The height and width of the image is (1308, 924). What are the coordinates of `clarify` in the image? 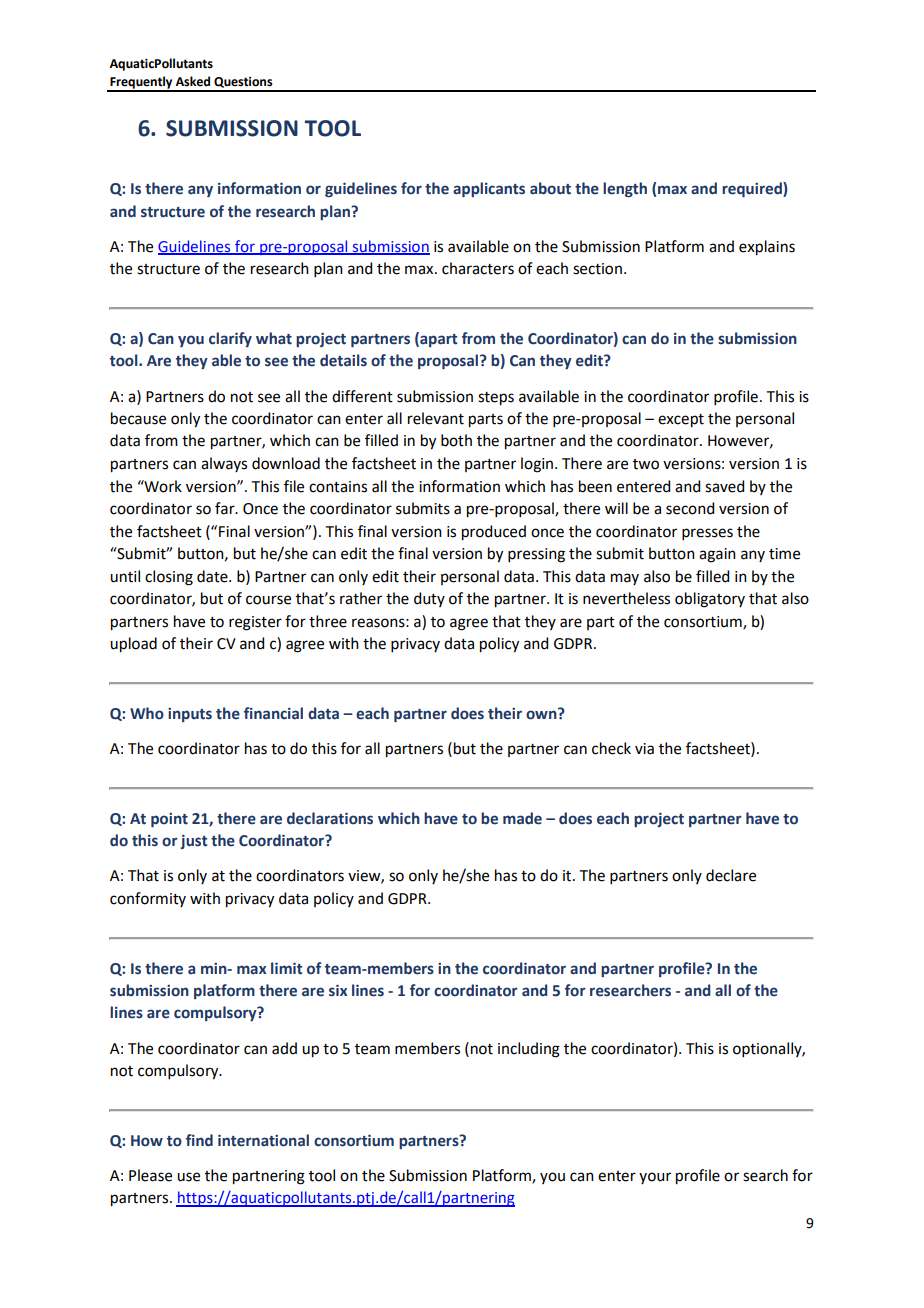 It's located at (230, 339).
